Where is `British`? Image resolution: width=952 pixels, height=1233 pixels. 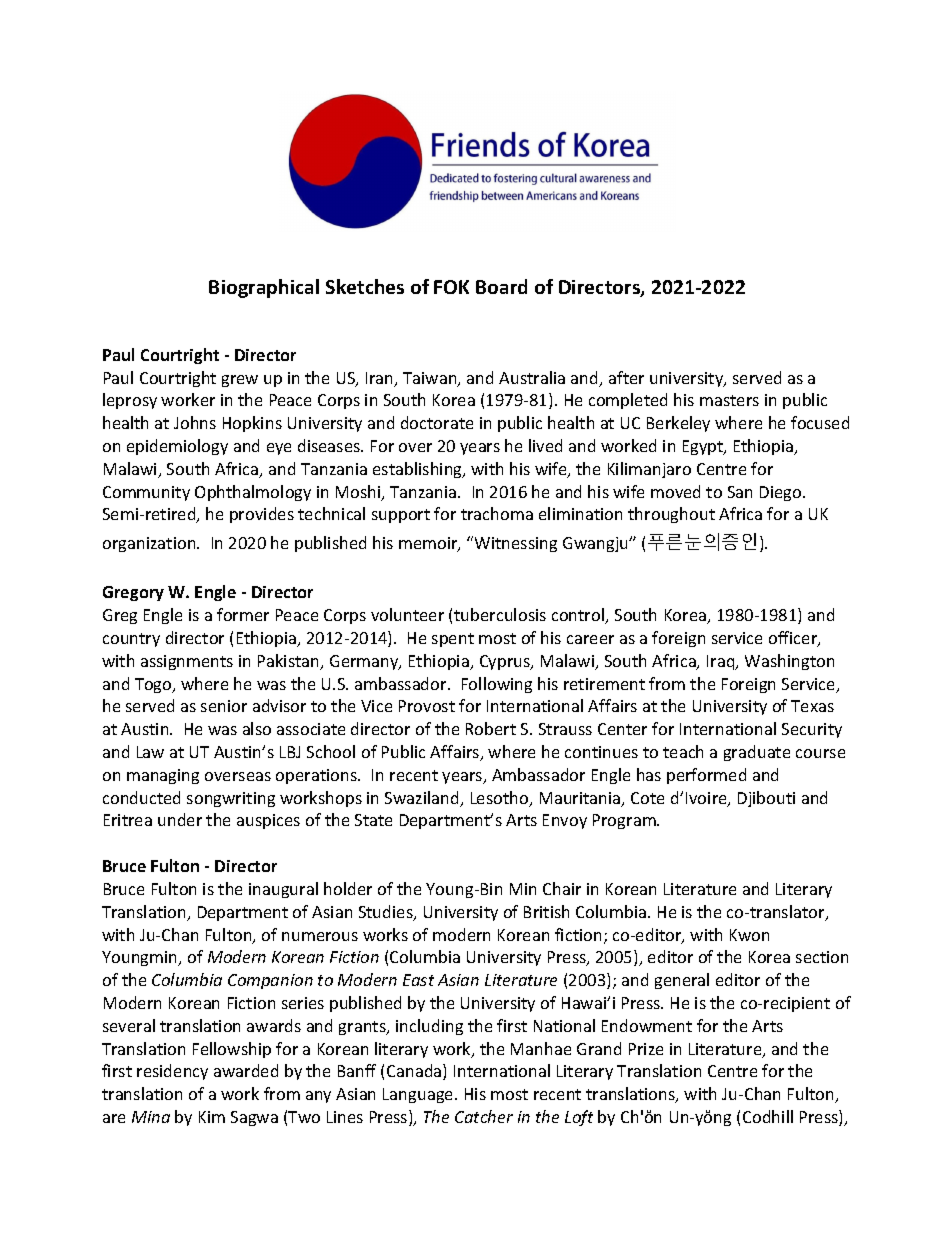
British is located at coordinates (546, 911).
